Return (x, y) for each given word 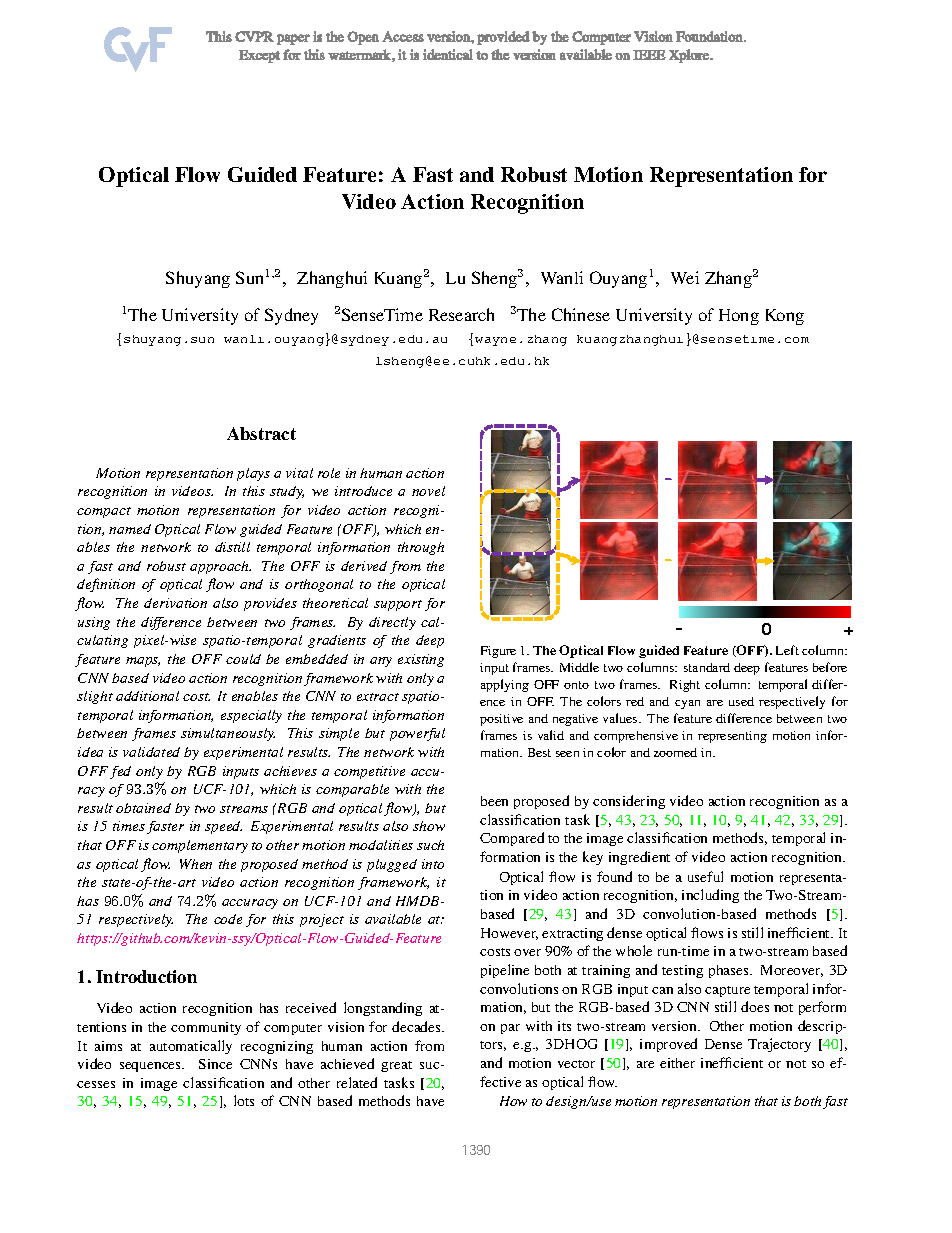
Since (215, 1064)
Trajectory (779, 1045)
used (741, 701)
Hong (739, 317)
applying (505, 685)
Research (461, 314)
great (396, 1066)
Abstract (261, 433)
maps (143, 662)
